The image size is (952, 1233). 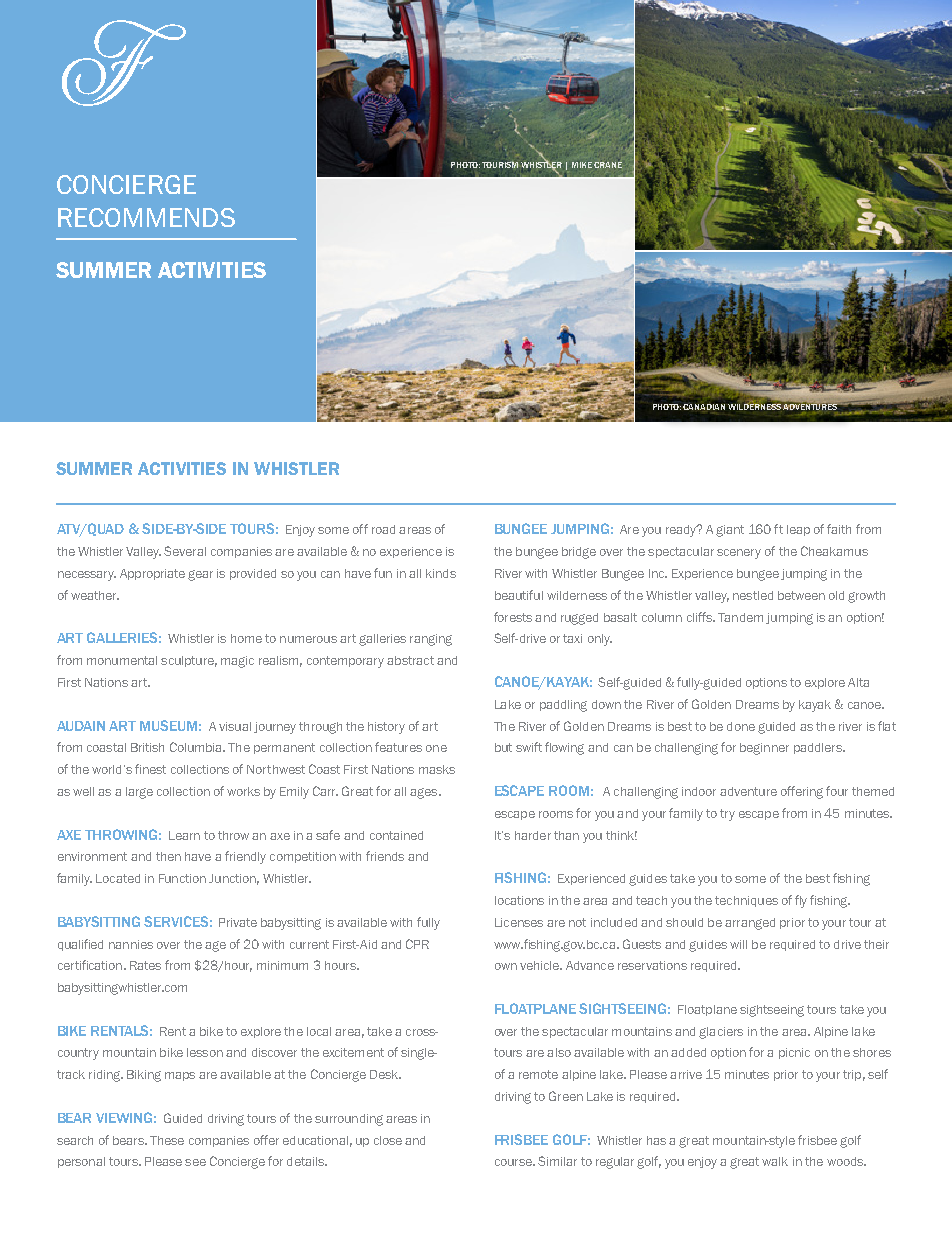 I want to click on monumental, so click(x=122, y=660).
